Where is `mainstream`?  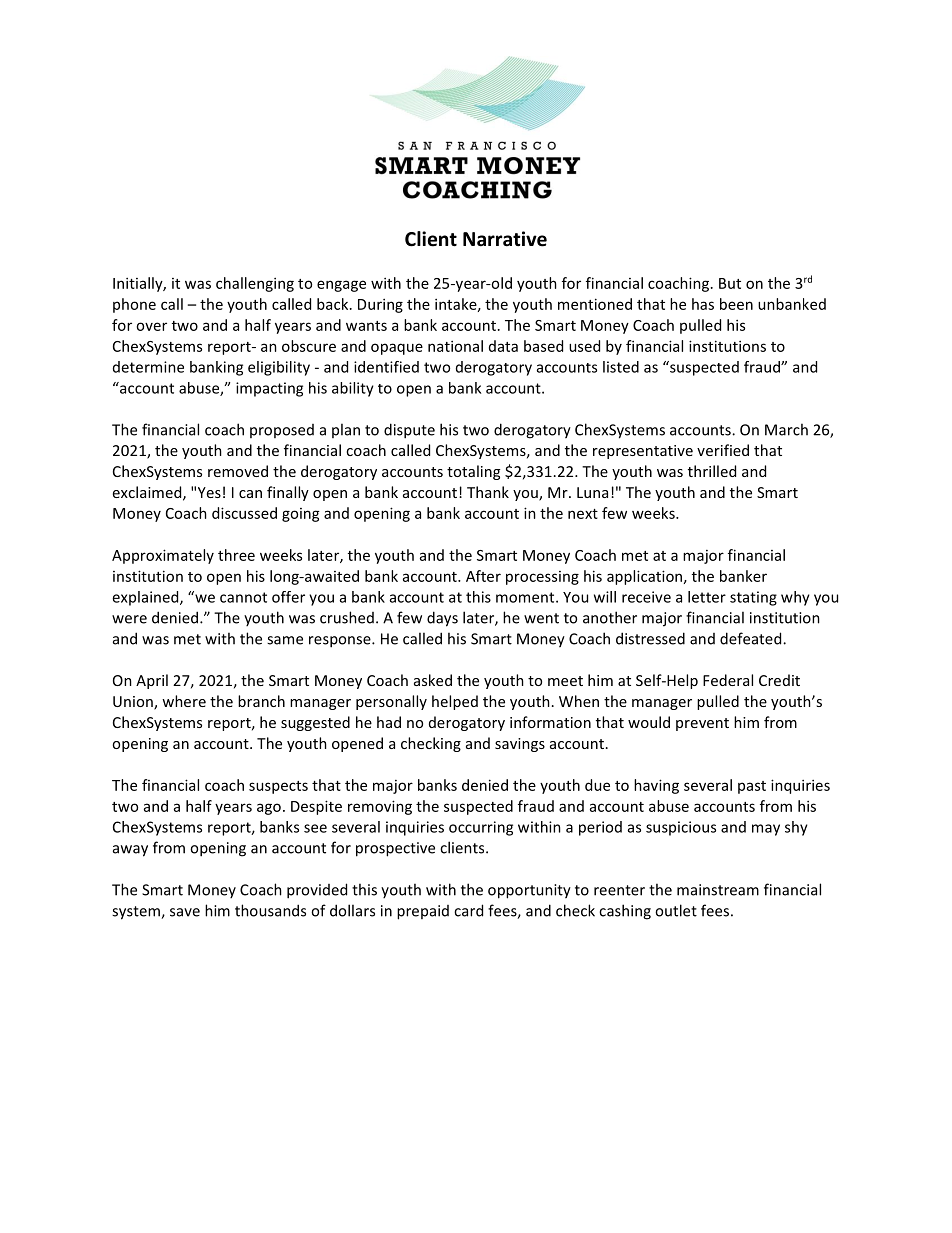
mainstream is located at coordinates (718, 890).
